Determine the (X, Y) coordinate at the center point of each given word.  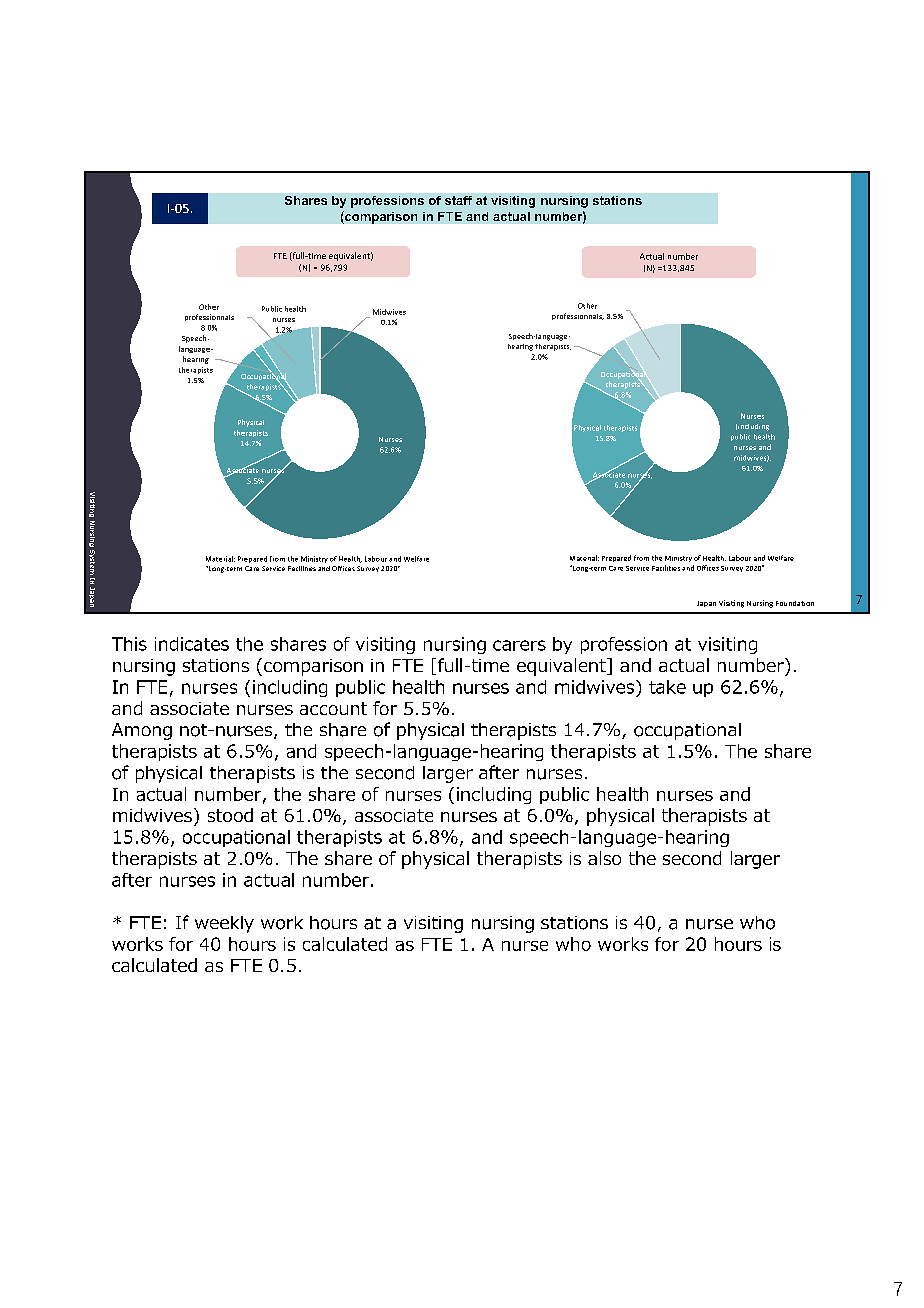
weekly (224, 924)
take (667, 687)
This (129, 644)
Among (142, 731)
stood (230, 815)
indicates (192, 644)
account (333, 708)
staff (458, 200)
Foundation (795, 603)
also (604, 858)
